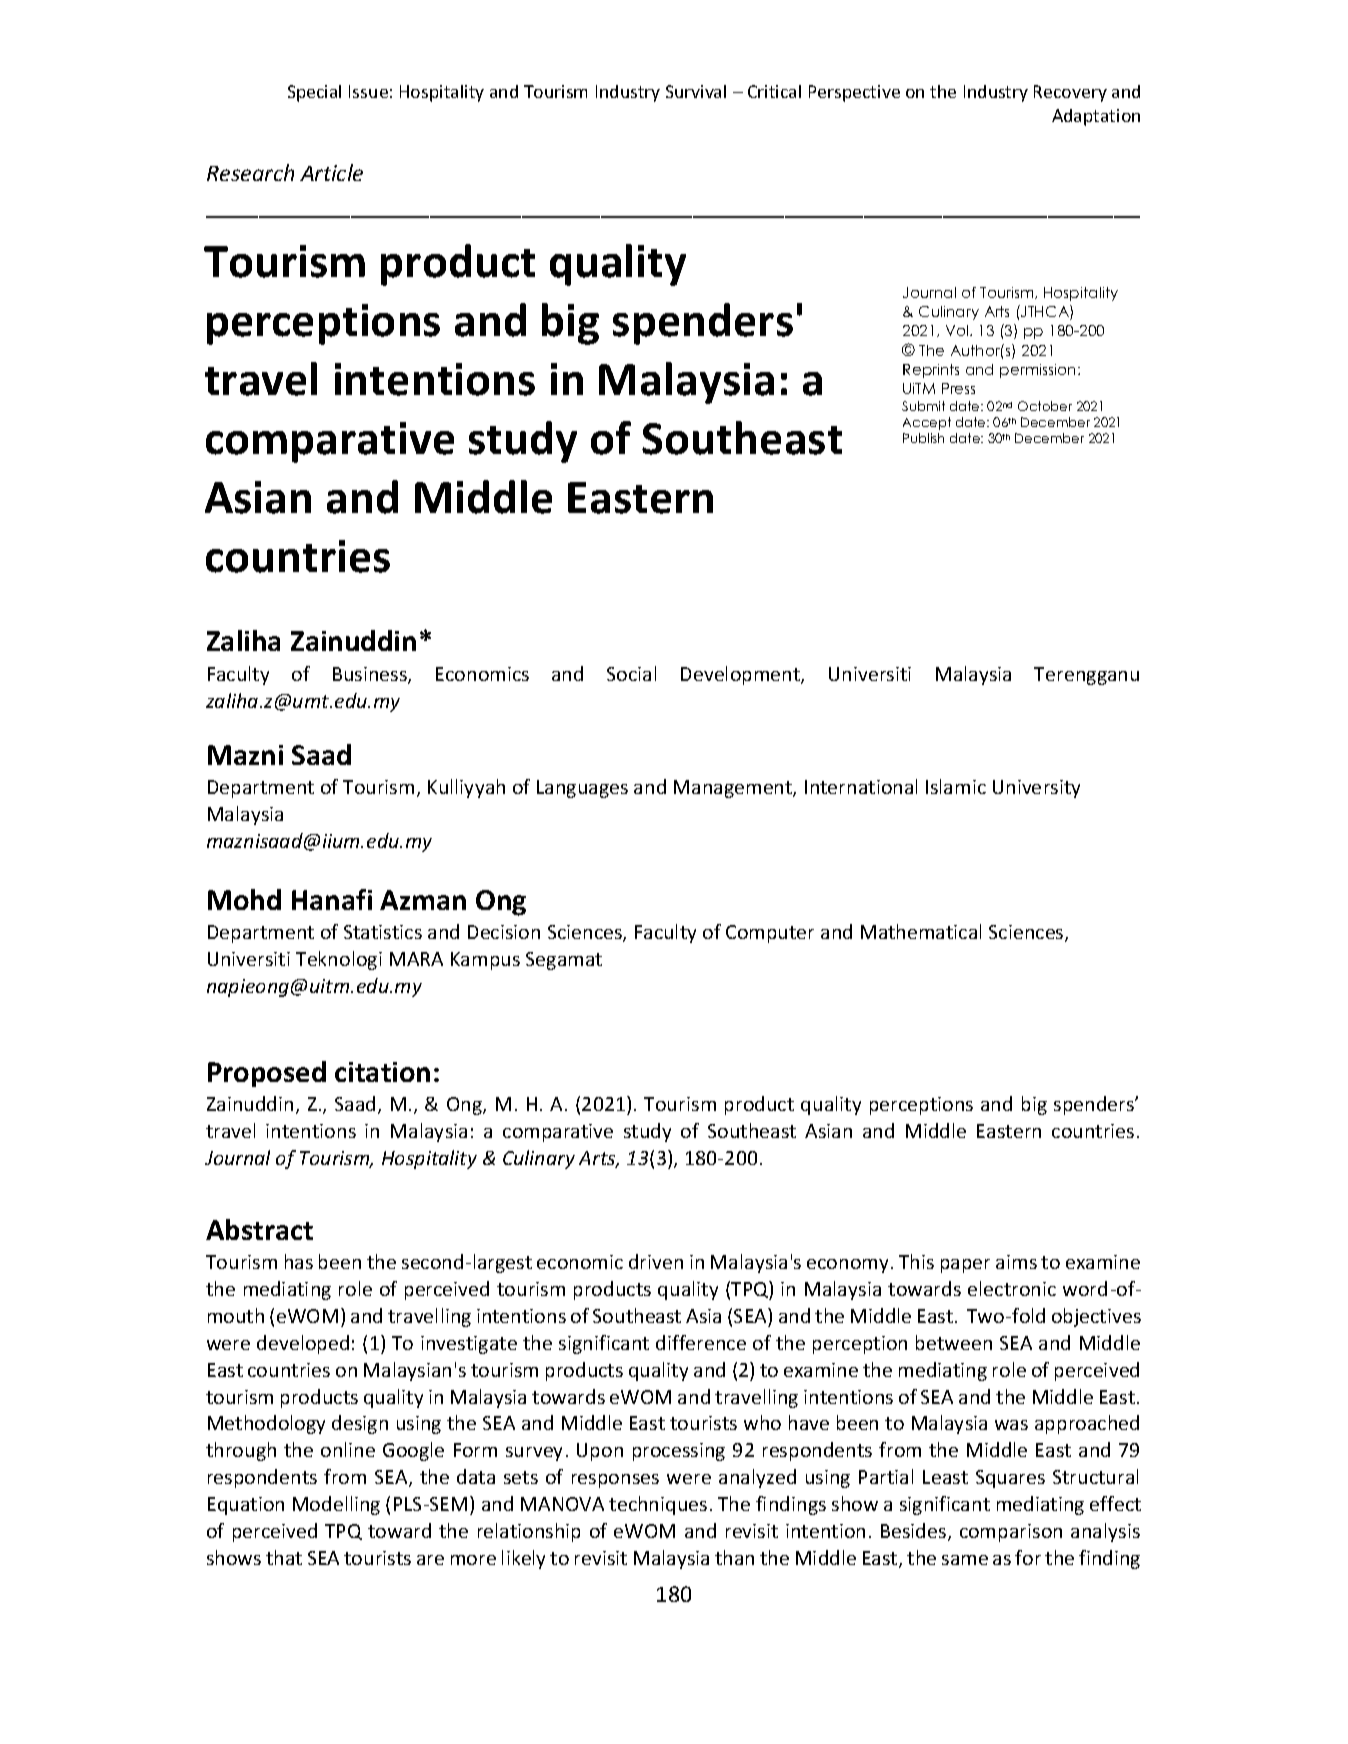 Image resolution: width=1348 pixels, height=1744 pixels. What do you see at coordinates (1045, 406) in the screenshot?
I see `October` at bounding box center [1045, 406].
